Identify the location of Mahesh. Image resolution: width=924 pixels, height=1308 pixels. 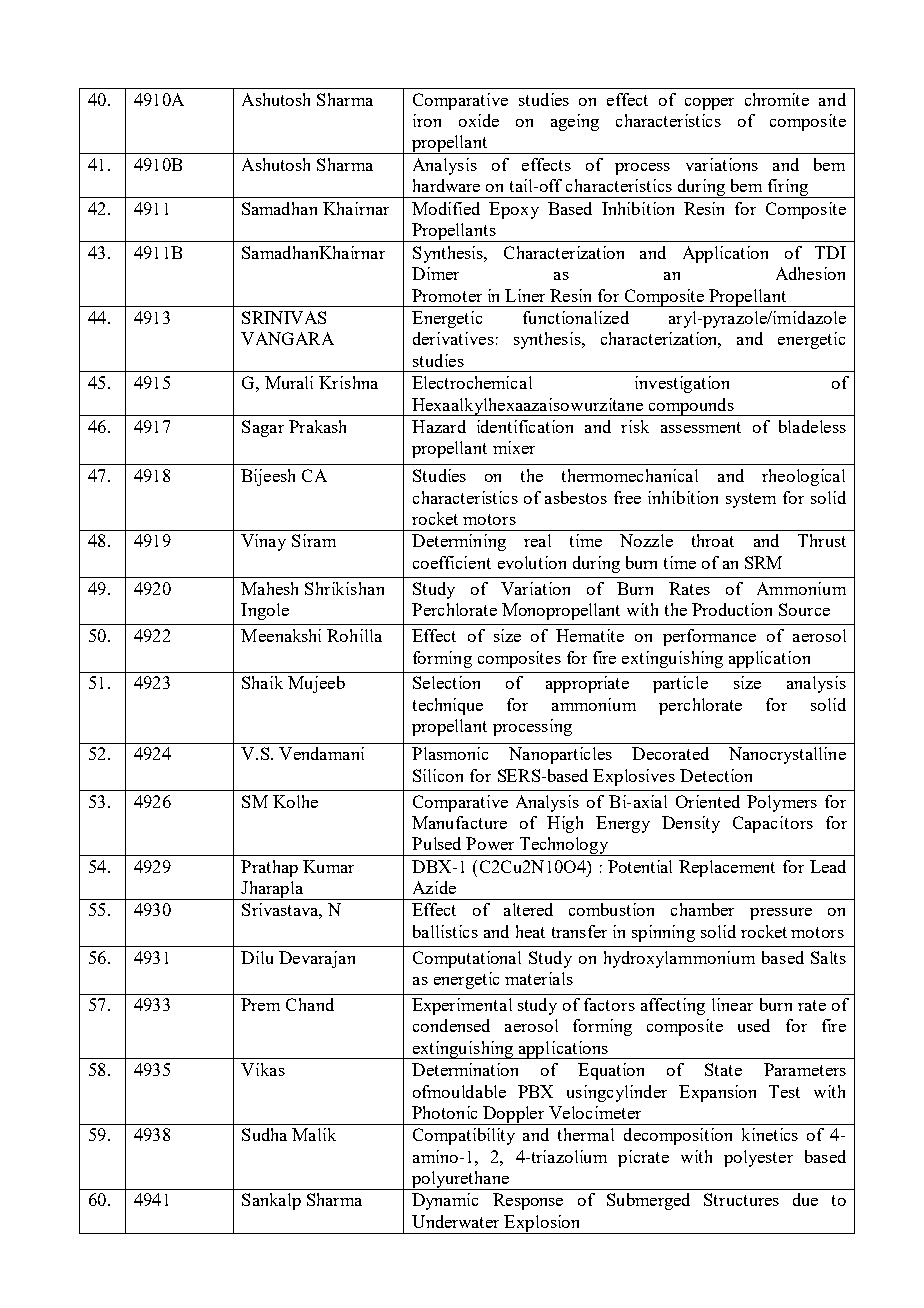
(269, 588).
